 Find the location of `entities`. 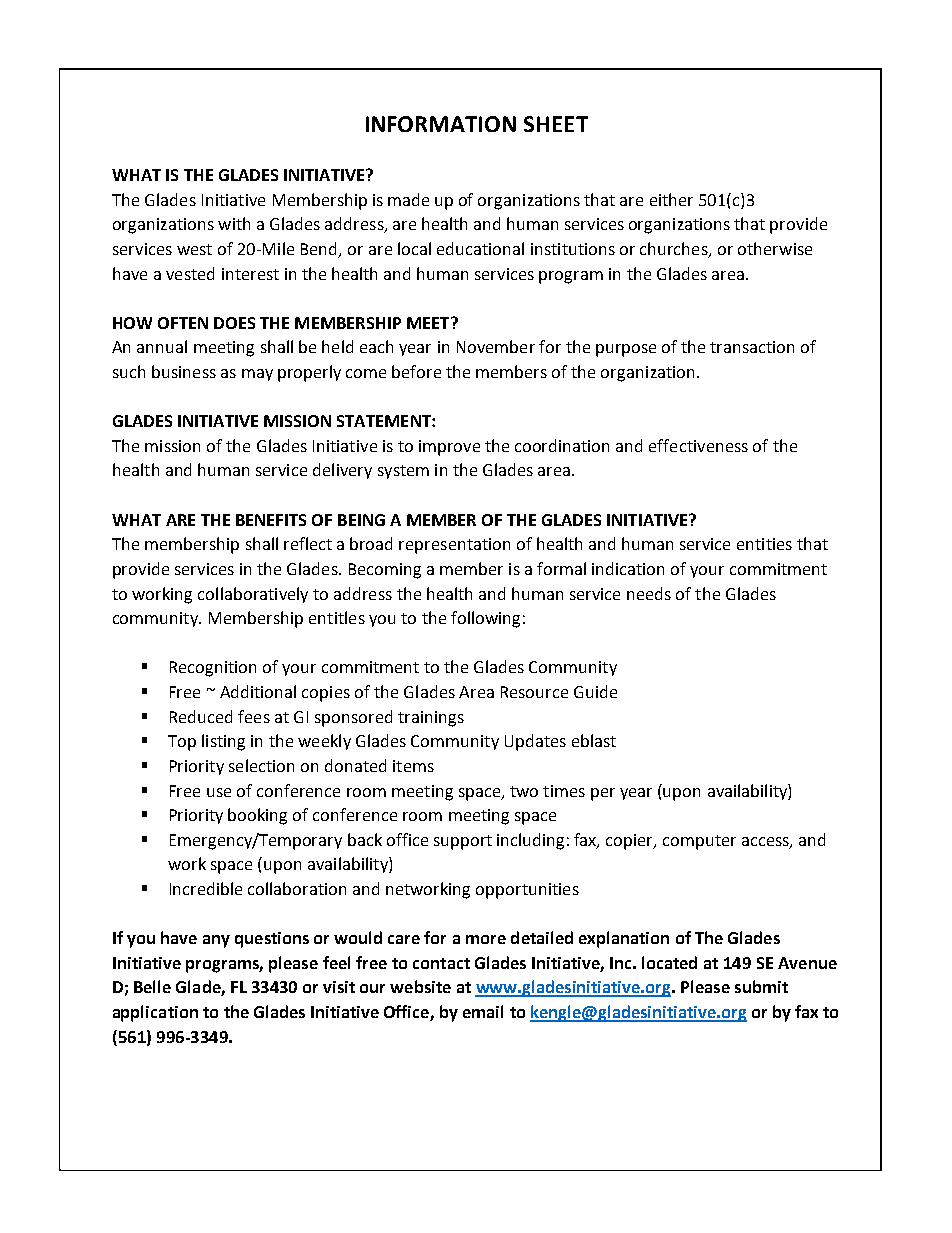

entities is located at coordinates (764, 544).
